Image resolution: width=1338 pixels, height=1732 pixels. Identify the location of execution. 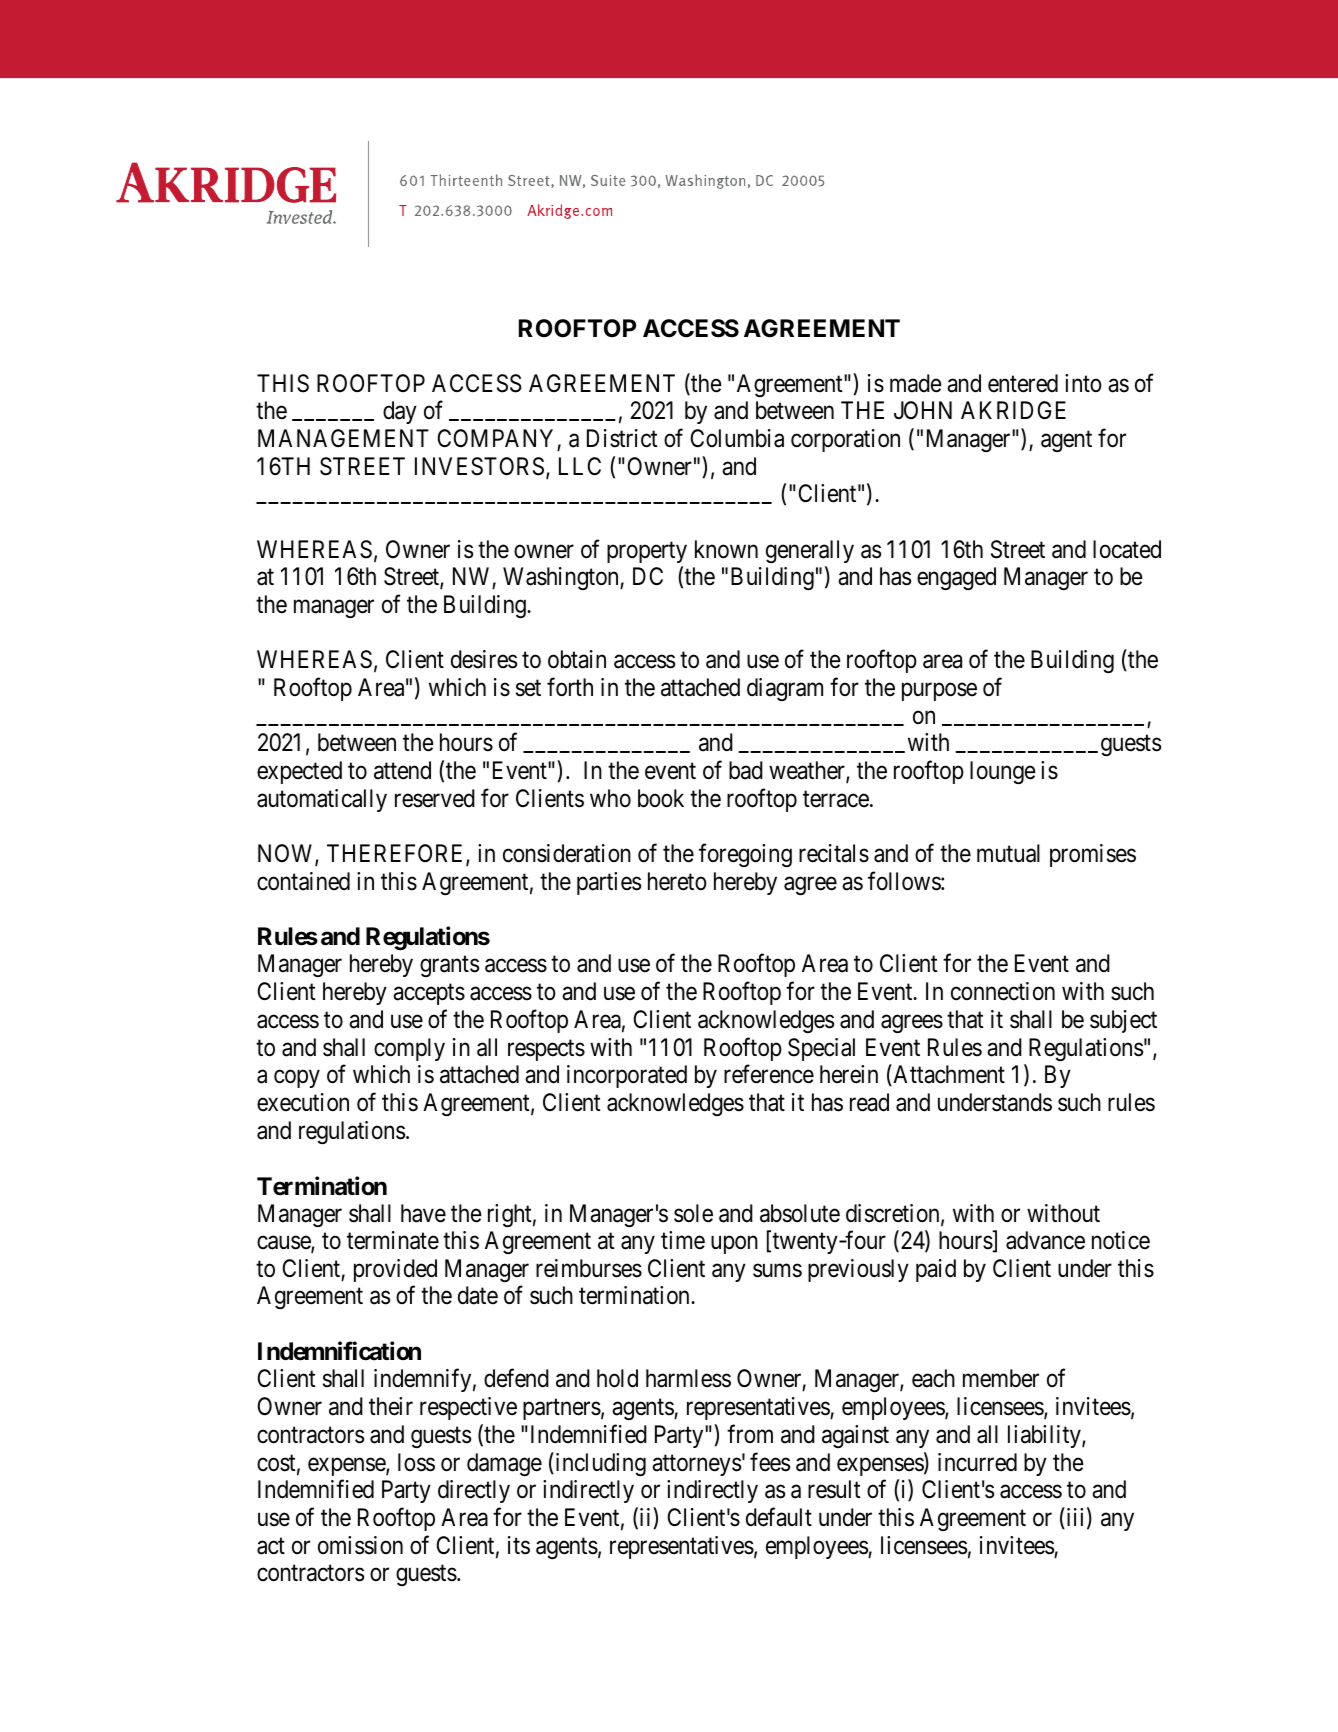
(303, 1102).
